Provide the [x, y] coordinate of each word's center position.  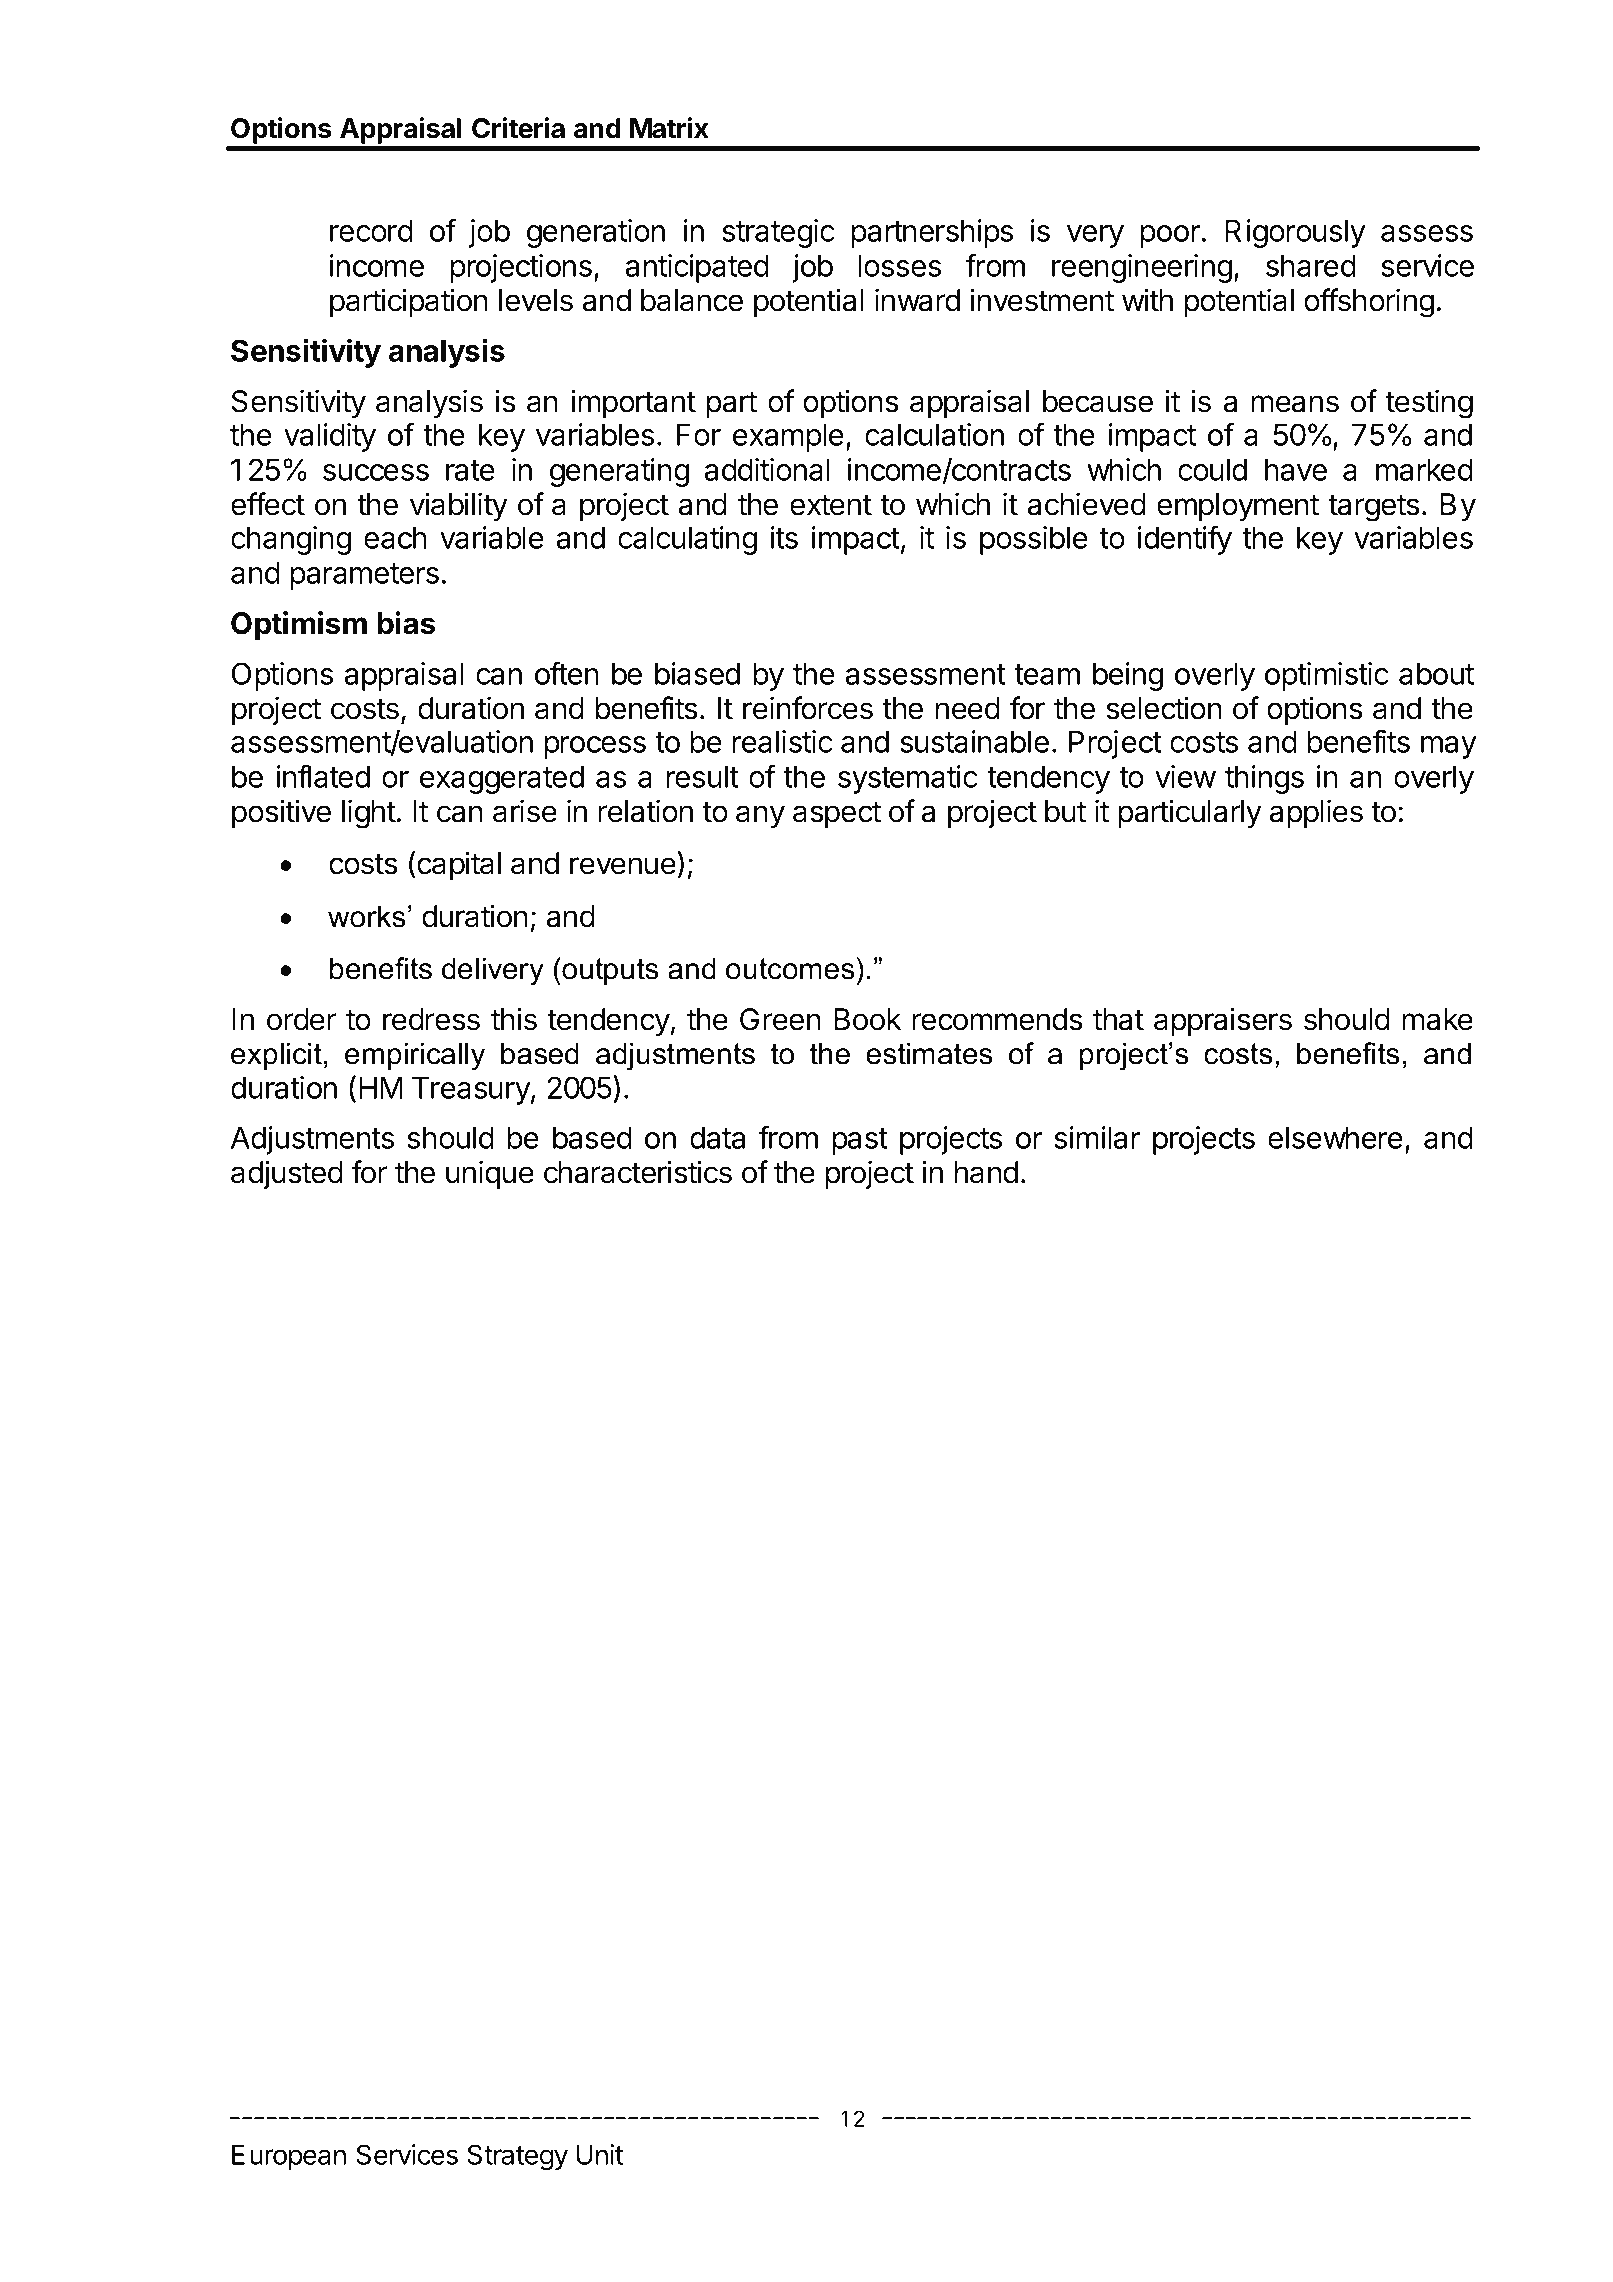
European [289, 2157]
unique [490, 1174]
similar [1097, 1137]
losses [900, 265]
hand [986, 1172]
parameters [364, 576]
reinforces [808, 708]
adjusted [287, 1174]
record [371, 230]
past [860, 1141]
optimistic [1327, 676]
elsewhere [1335, 1137]
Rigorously [1295, 233]
